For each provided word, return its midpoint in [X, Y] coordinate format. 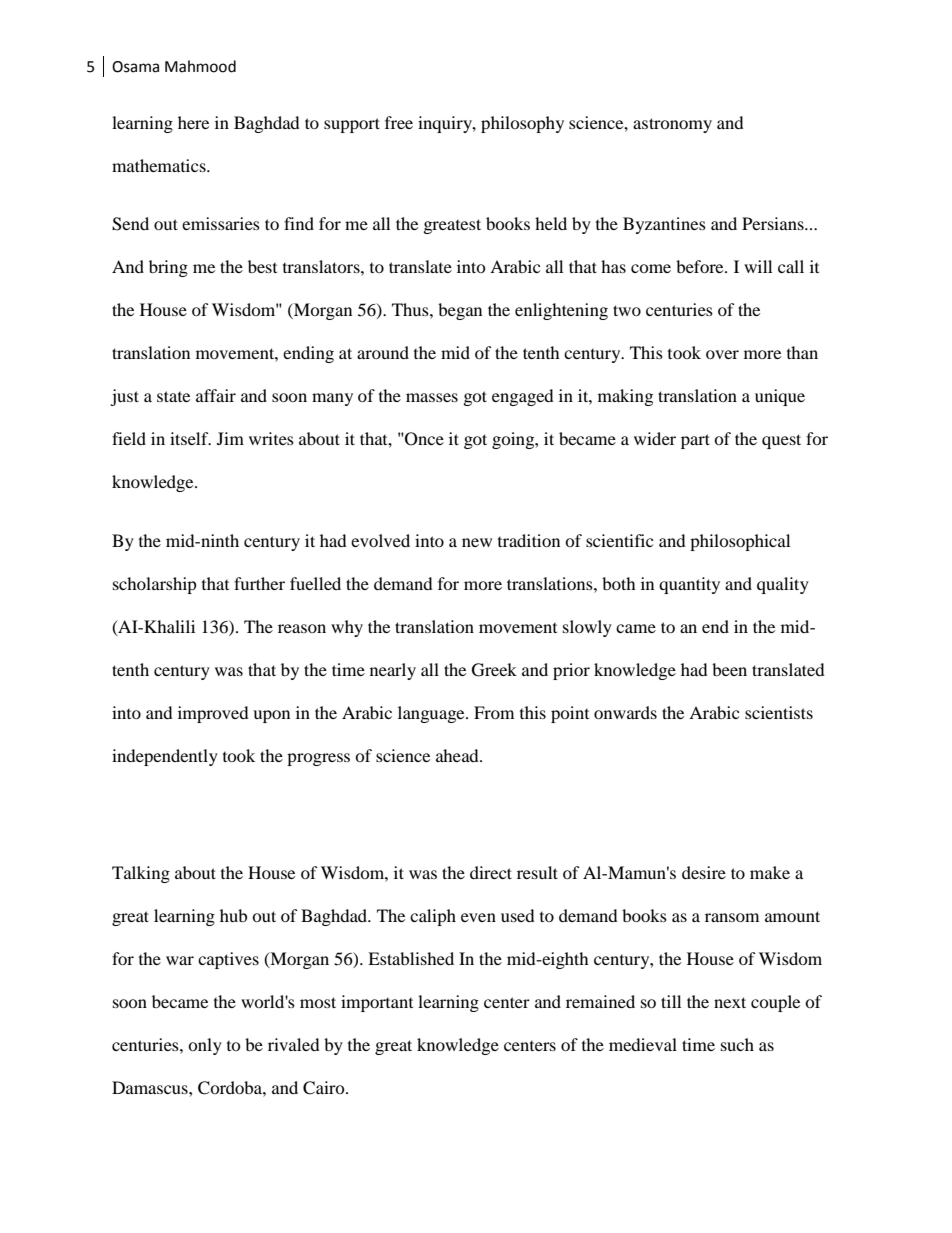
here [193, 122]
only [205, 1046]
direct [491, 872]
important [377, 1003]
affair [216, 395]
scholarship [155, 585]
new [477, 542]
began [460, 311]
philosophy [522, 124]
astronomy [672, 125]
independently [165, 757]
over [722, 354]
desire [704, 872]
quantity [689, 585]
